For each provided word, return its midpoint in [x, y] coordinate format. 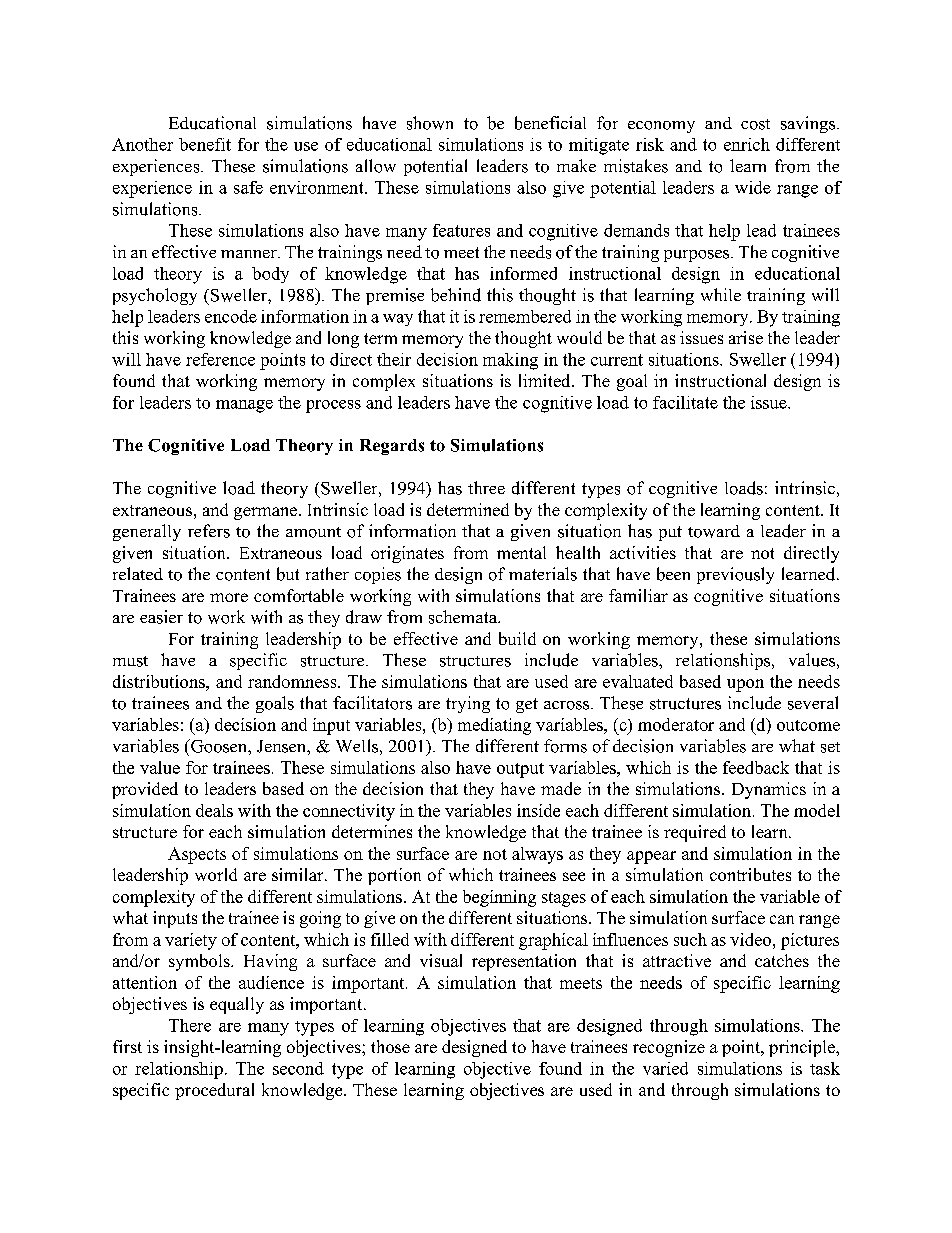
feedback [756, 767]
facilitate [685, 402]
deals [214, 810]
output [520, 770]
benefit [205, 144]
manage [244, 406]
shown [430, 123]
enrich [747, 144]
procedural [214, 1091]
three [486, 487]
